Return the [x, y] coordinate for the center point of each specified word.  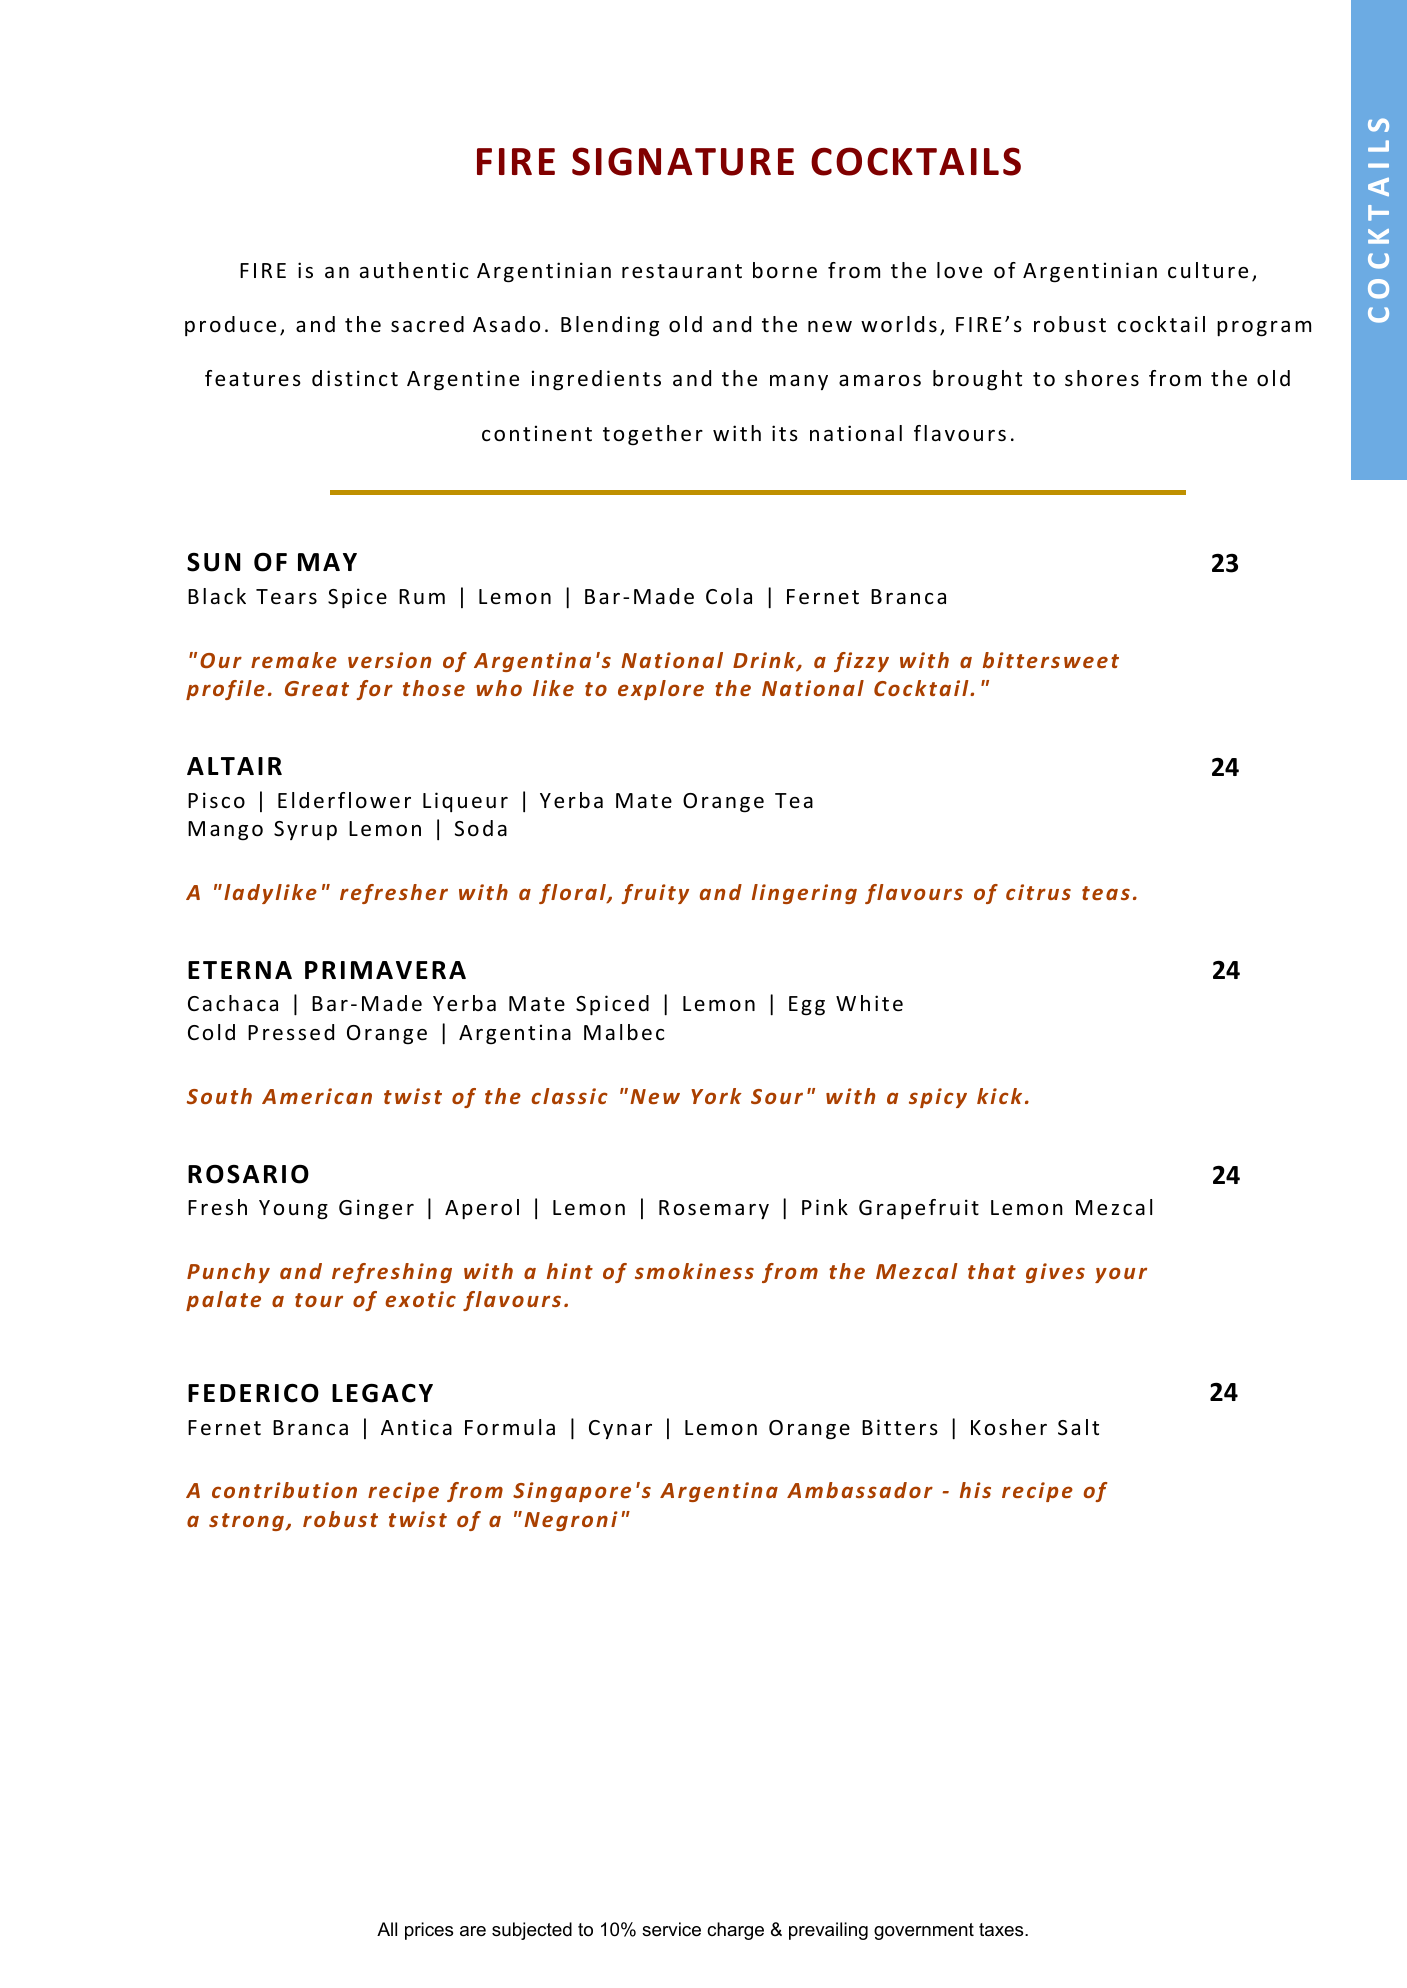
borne [785, 270]
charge [735, 1931]
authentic [414, 270]
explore [661, 690]
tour [319, 1300]
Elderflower [344, 800]
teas [1106, 893]
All [387, 1929]
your [1121, 1275]
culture [1208, 270]
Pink [825, 1207]
